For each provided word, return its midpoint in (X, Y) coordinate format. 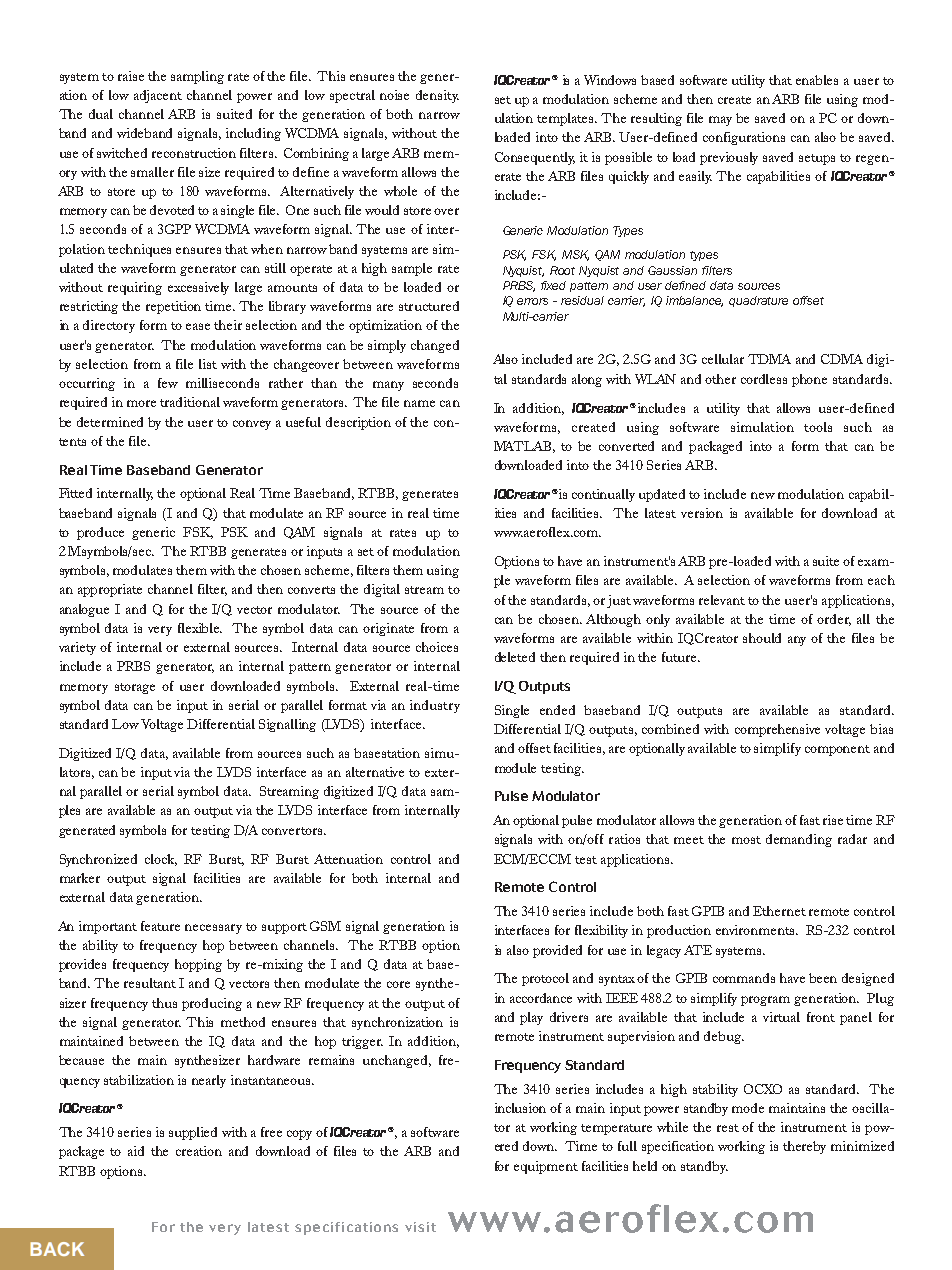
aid (136, 1151)
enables (817, 80)
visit (420, 1227)
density (437, 96)
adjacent (158, 96)
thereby (804, 1147)
